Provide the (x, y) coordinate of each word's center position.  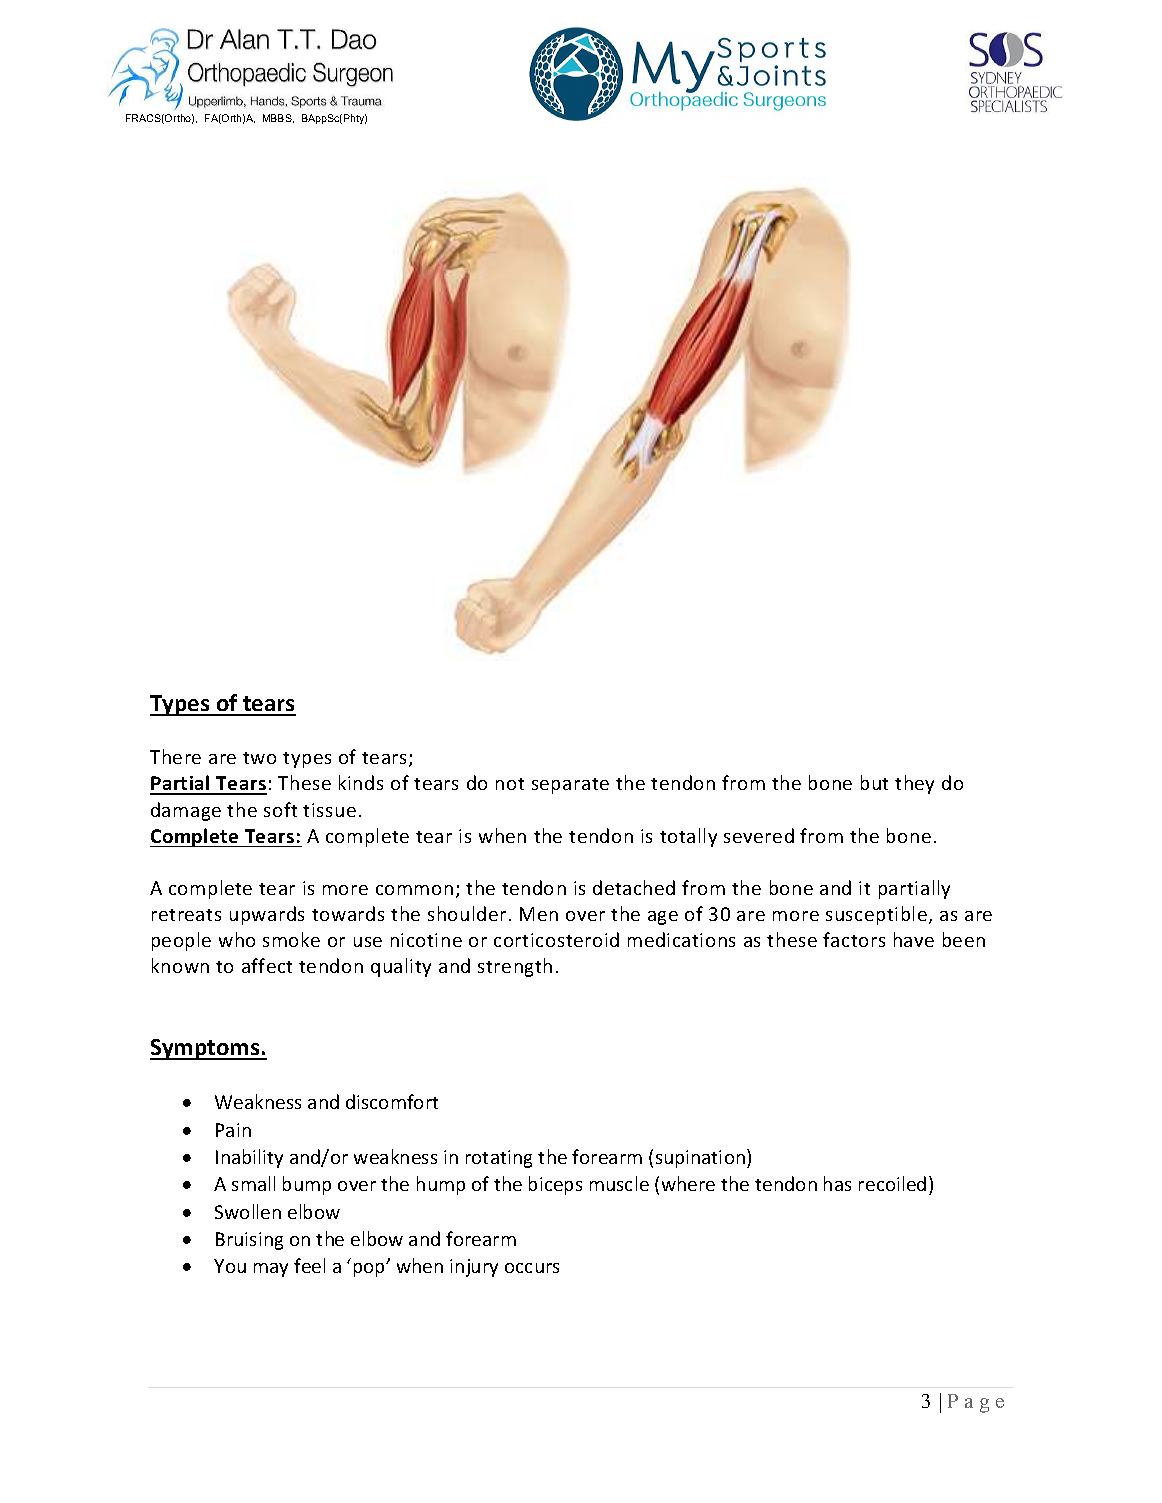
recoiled (892, 1183)
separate (570, 786)
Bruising (249, 1241)
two (259, 758)
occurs (532, 1268)
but (874, 782)
